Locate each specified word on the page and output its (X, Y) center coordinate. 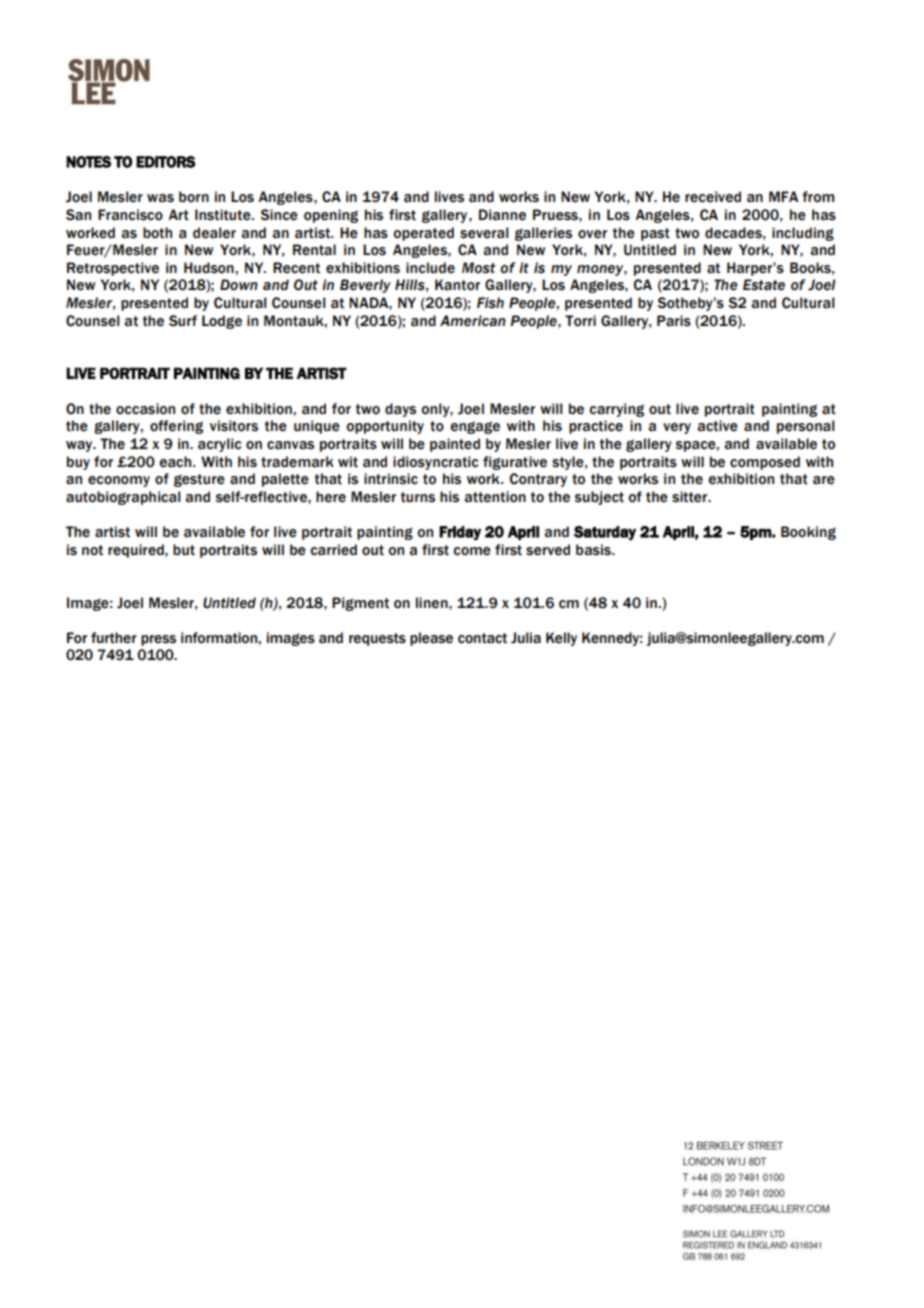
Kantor (457, 285)
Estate (764, 285)
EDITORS (165, 162)
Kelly (561, 639)
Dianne (502, 215)
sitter (691, 497)
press (158, 640)
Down (239, 285)
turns (418, 497)
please (431, 639)
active (718, 426)
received (713, 197)
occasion (145, 409)
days (400, 410)
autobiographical (123, 498)
